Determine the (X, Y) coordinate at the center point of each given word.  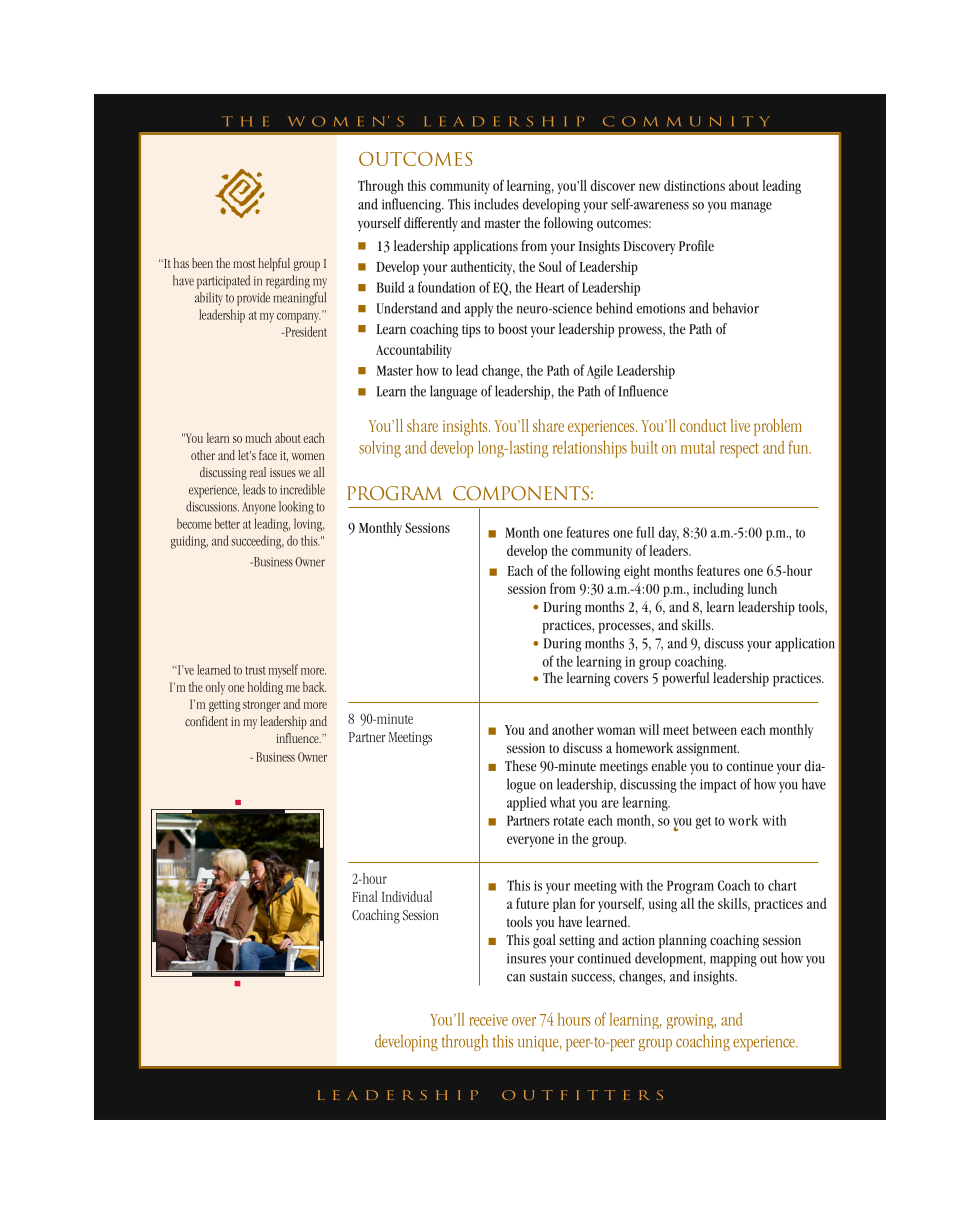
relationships (590, 449)
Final (365, 896)
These (521, 765)
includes (496, 204)
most (244, 264)
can (516, 978)
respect (739, 450)
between (715, 729)
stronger (261, 706)
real (258, 472)
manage (751, 207)
